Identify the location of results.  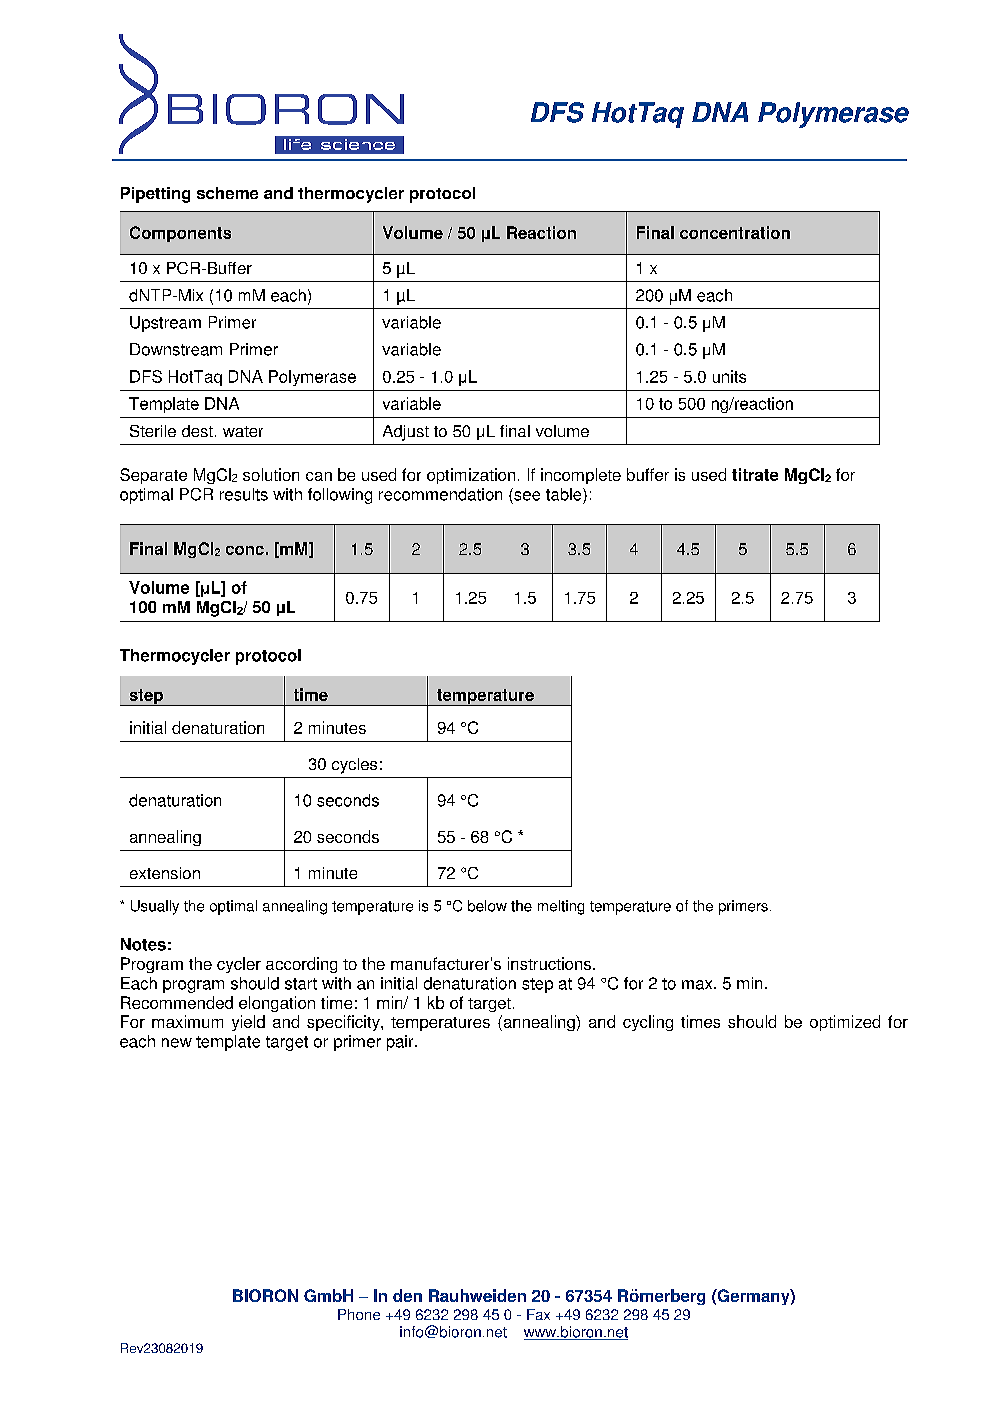
(244, 494).
